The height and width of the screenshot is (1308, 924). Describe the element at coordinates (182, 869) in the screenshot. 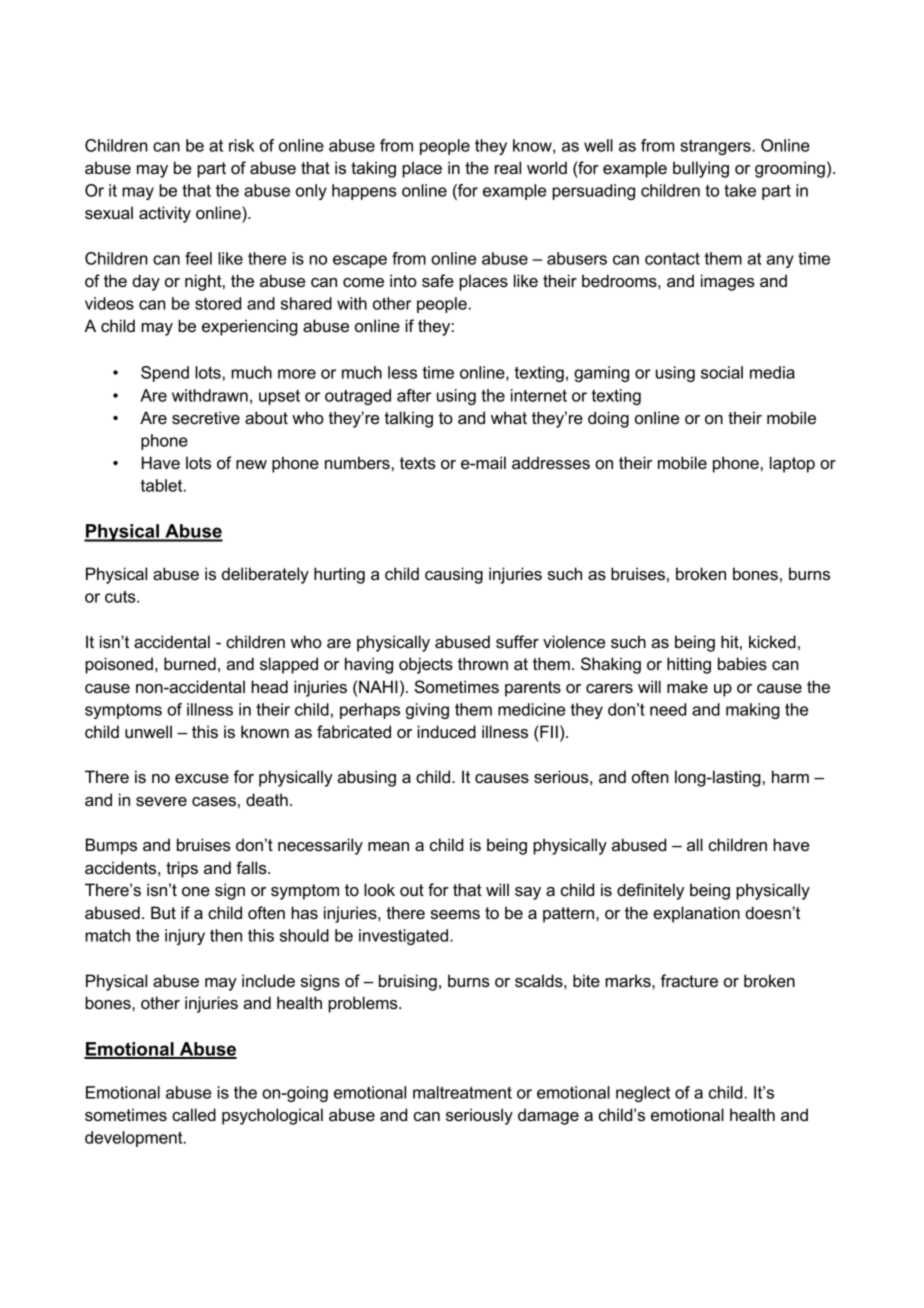

I see `trips` at that location.
